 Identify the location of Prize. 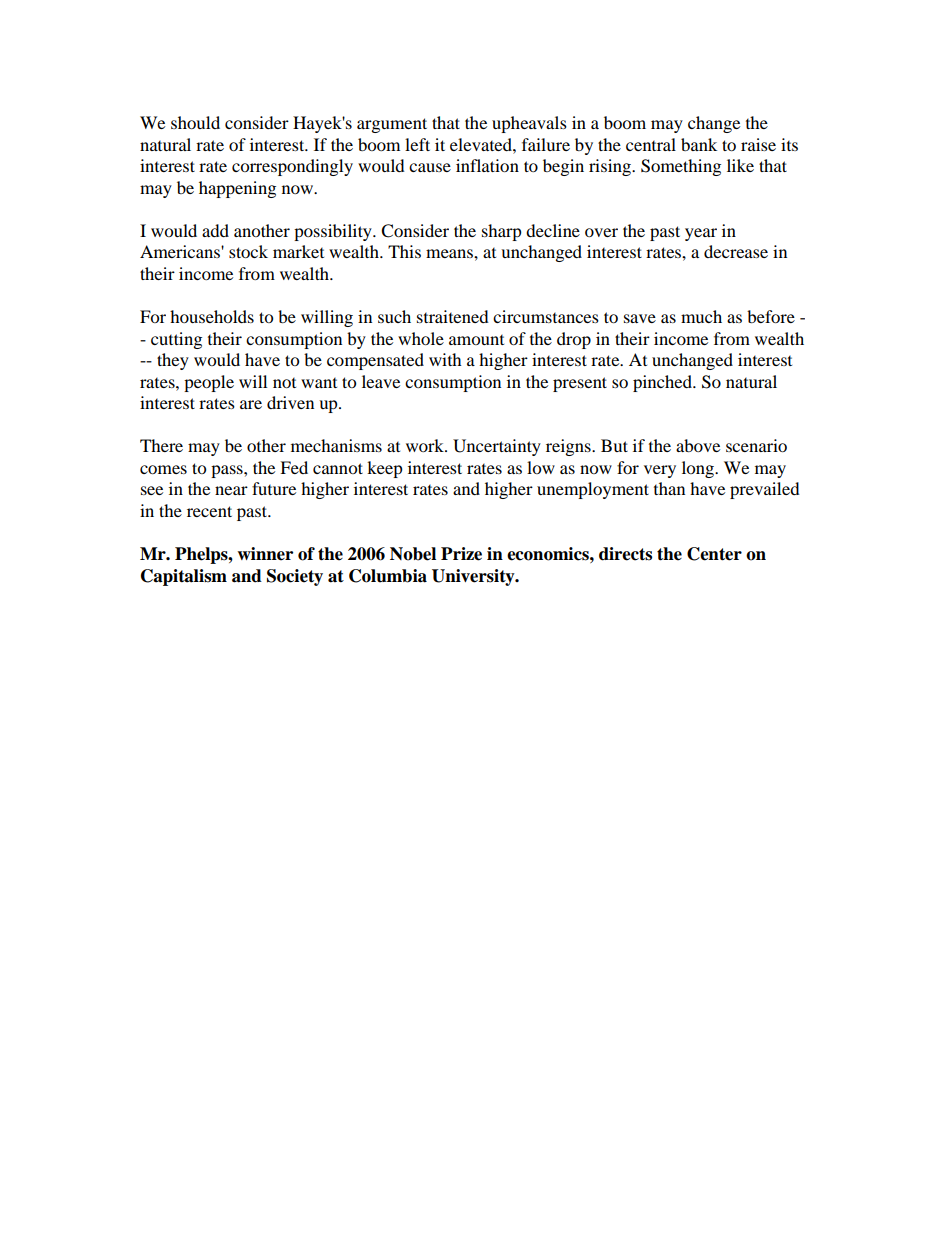
(461, 554).
